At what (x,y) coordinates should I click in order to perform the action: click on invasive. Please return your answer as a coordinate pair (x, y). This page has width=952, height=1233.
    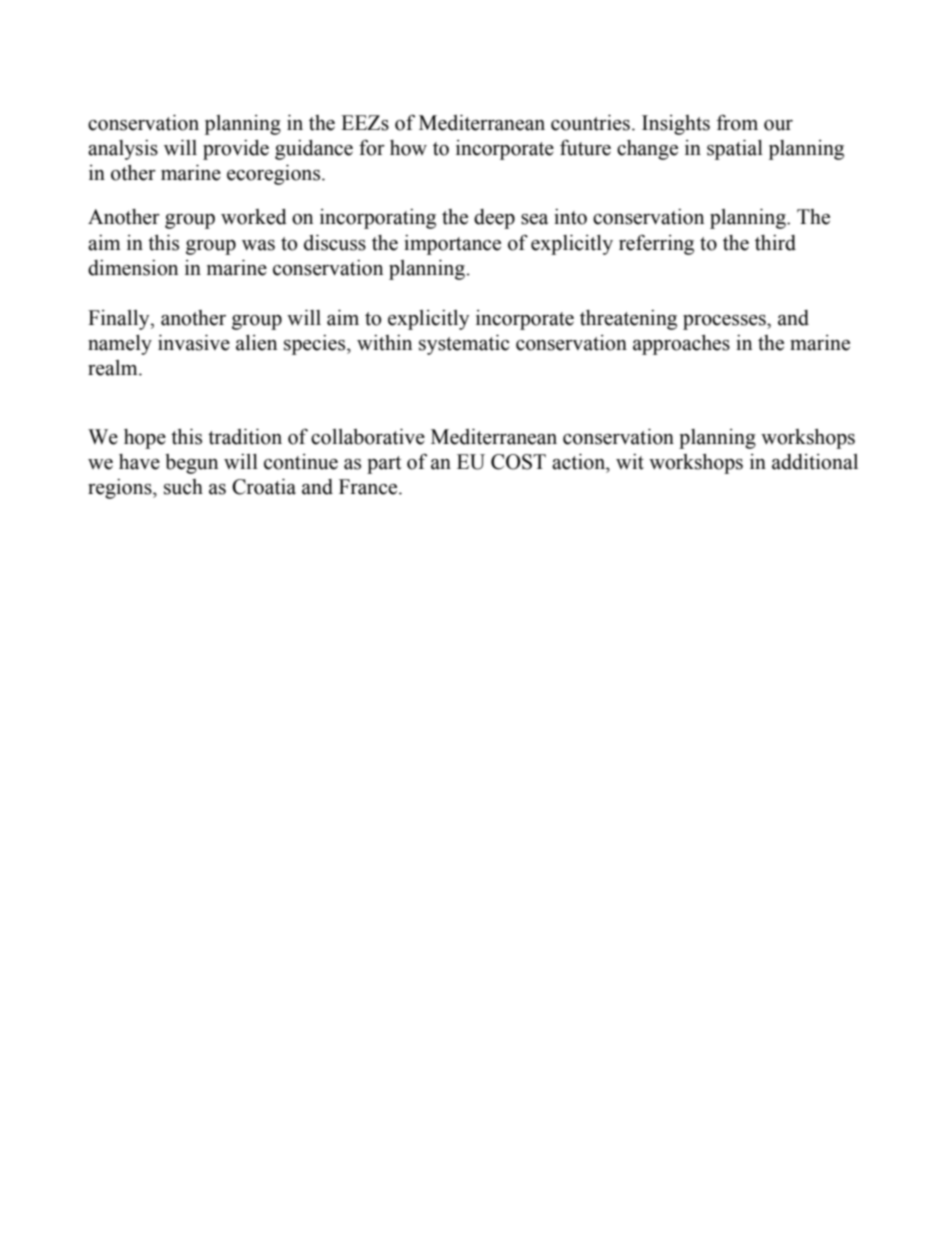
    Looking at the image, I should click on (194, 343).
